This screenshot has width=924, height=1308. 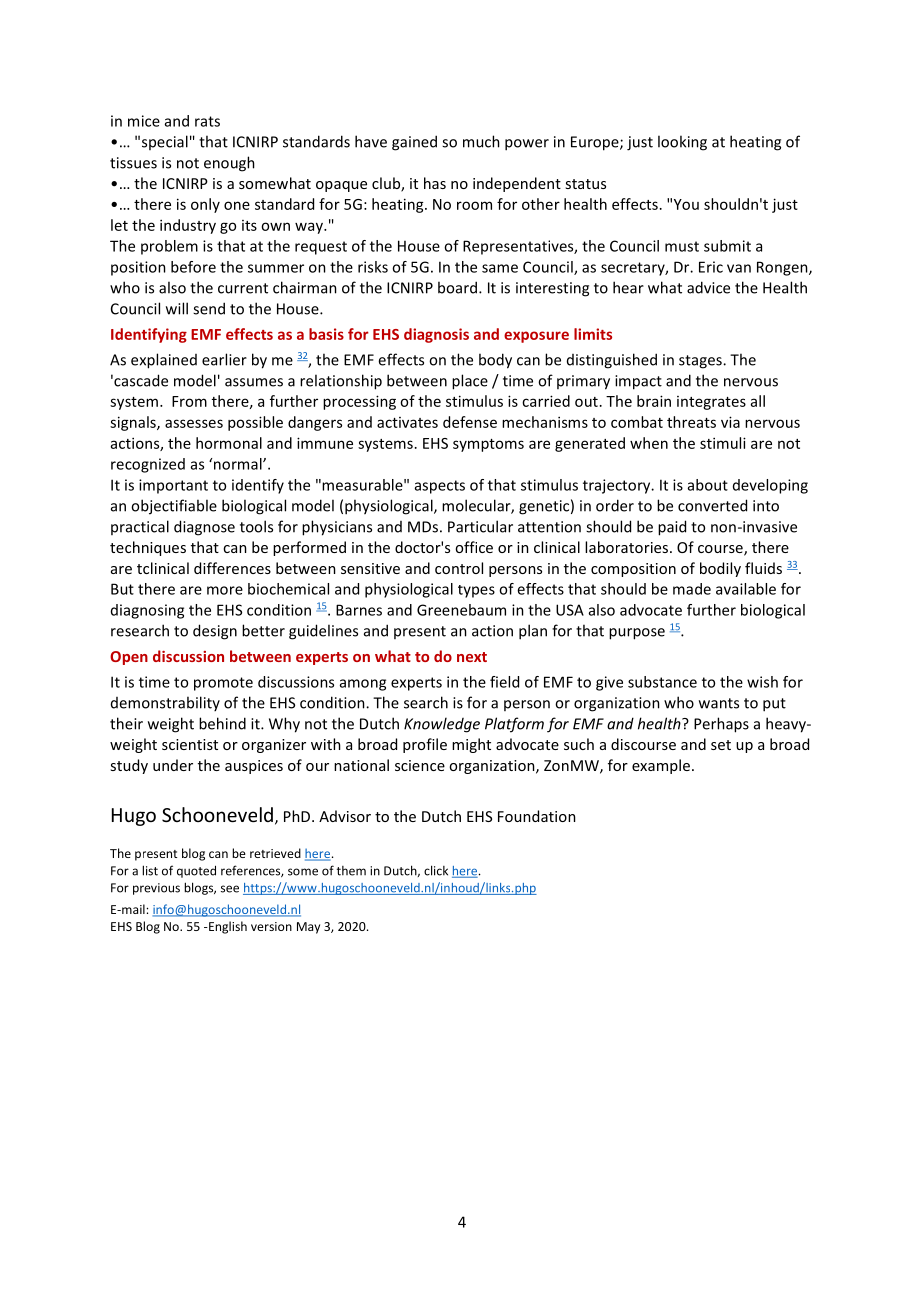 I want to click on paid, so click(x=672, y=528).
